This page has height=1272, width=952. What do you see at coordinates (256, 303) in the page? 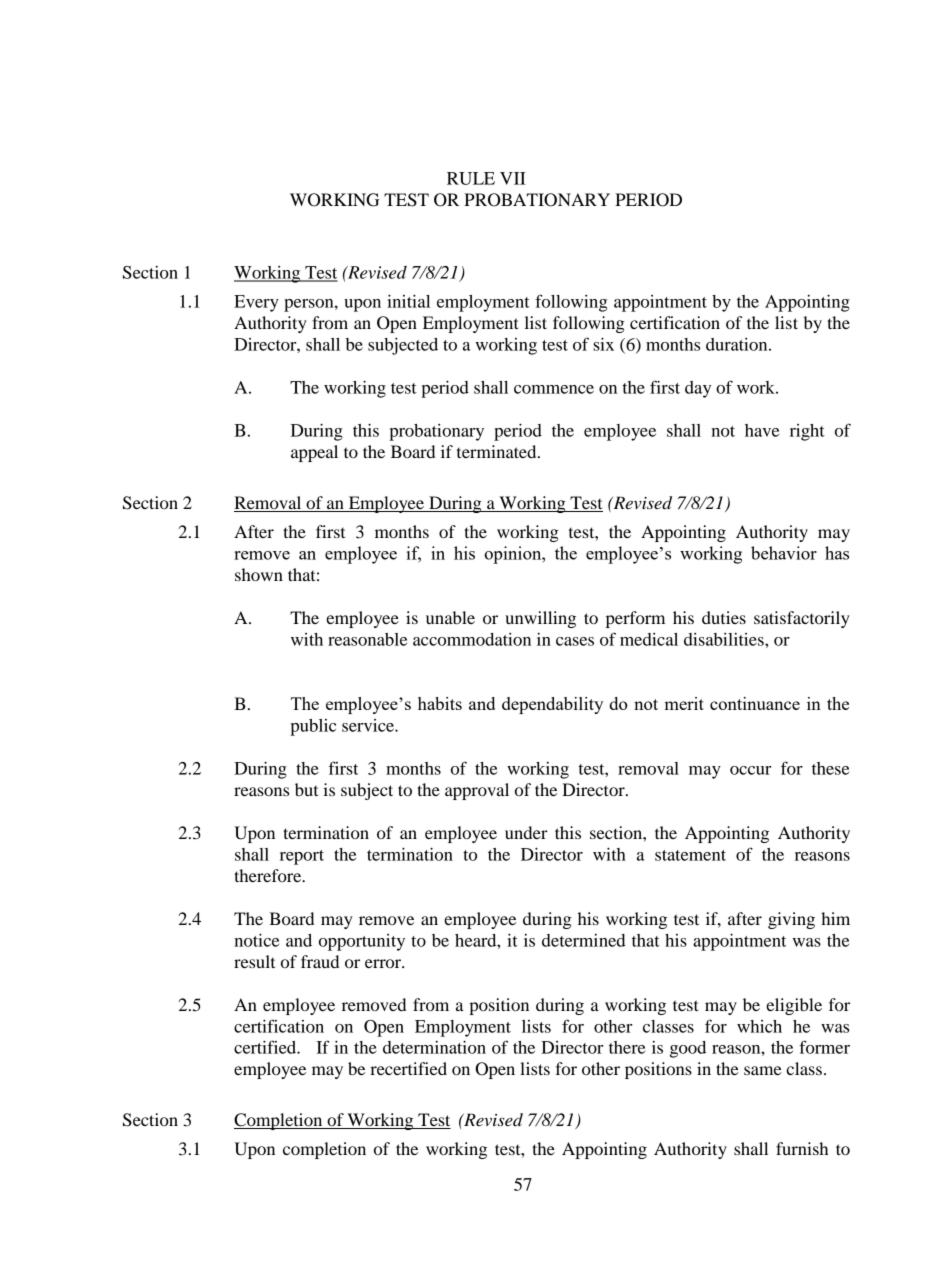
I see `Every` at bounding box center [256, 303].
